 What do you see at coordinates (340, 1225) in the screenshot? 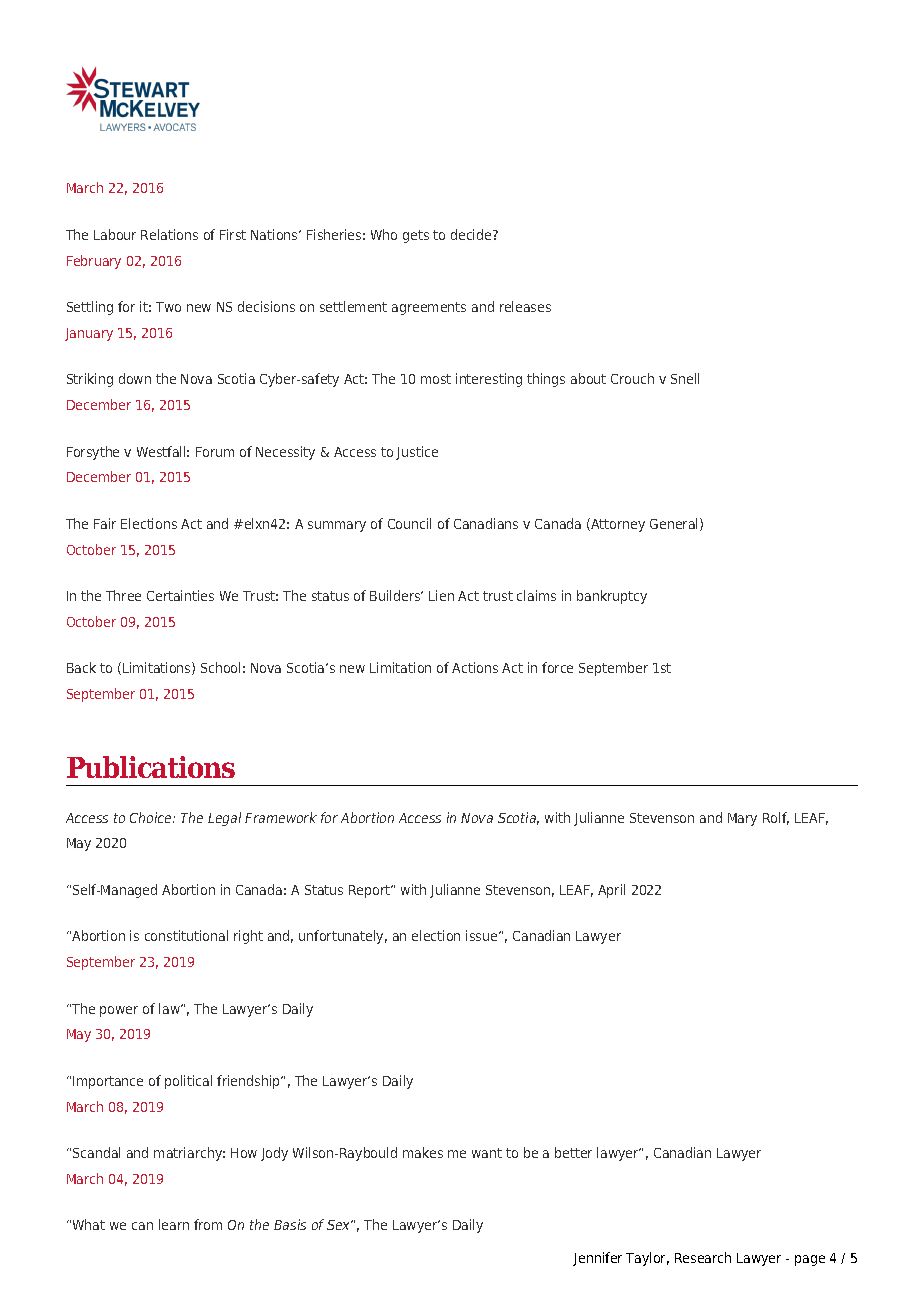
I see `Sex` at bounding box center [340, 1225].
